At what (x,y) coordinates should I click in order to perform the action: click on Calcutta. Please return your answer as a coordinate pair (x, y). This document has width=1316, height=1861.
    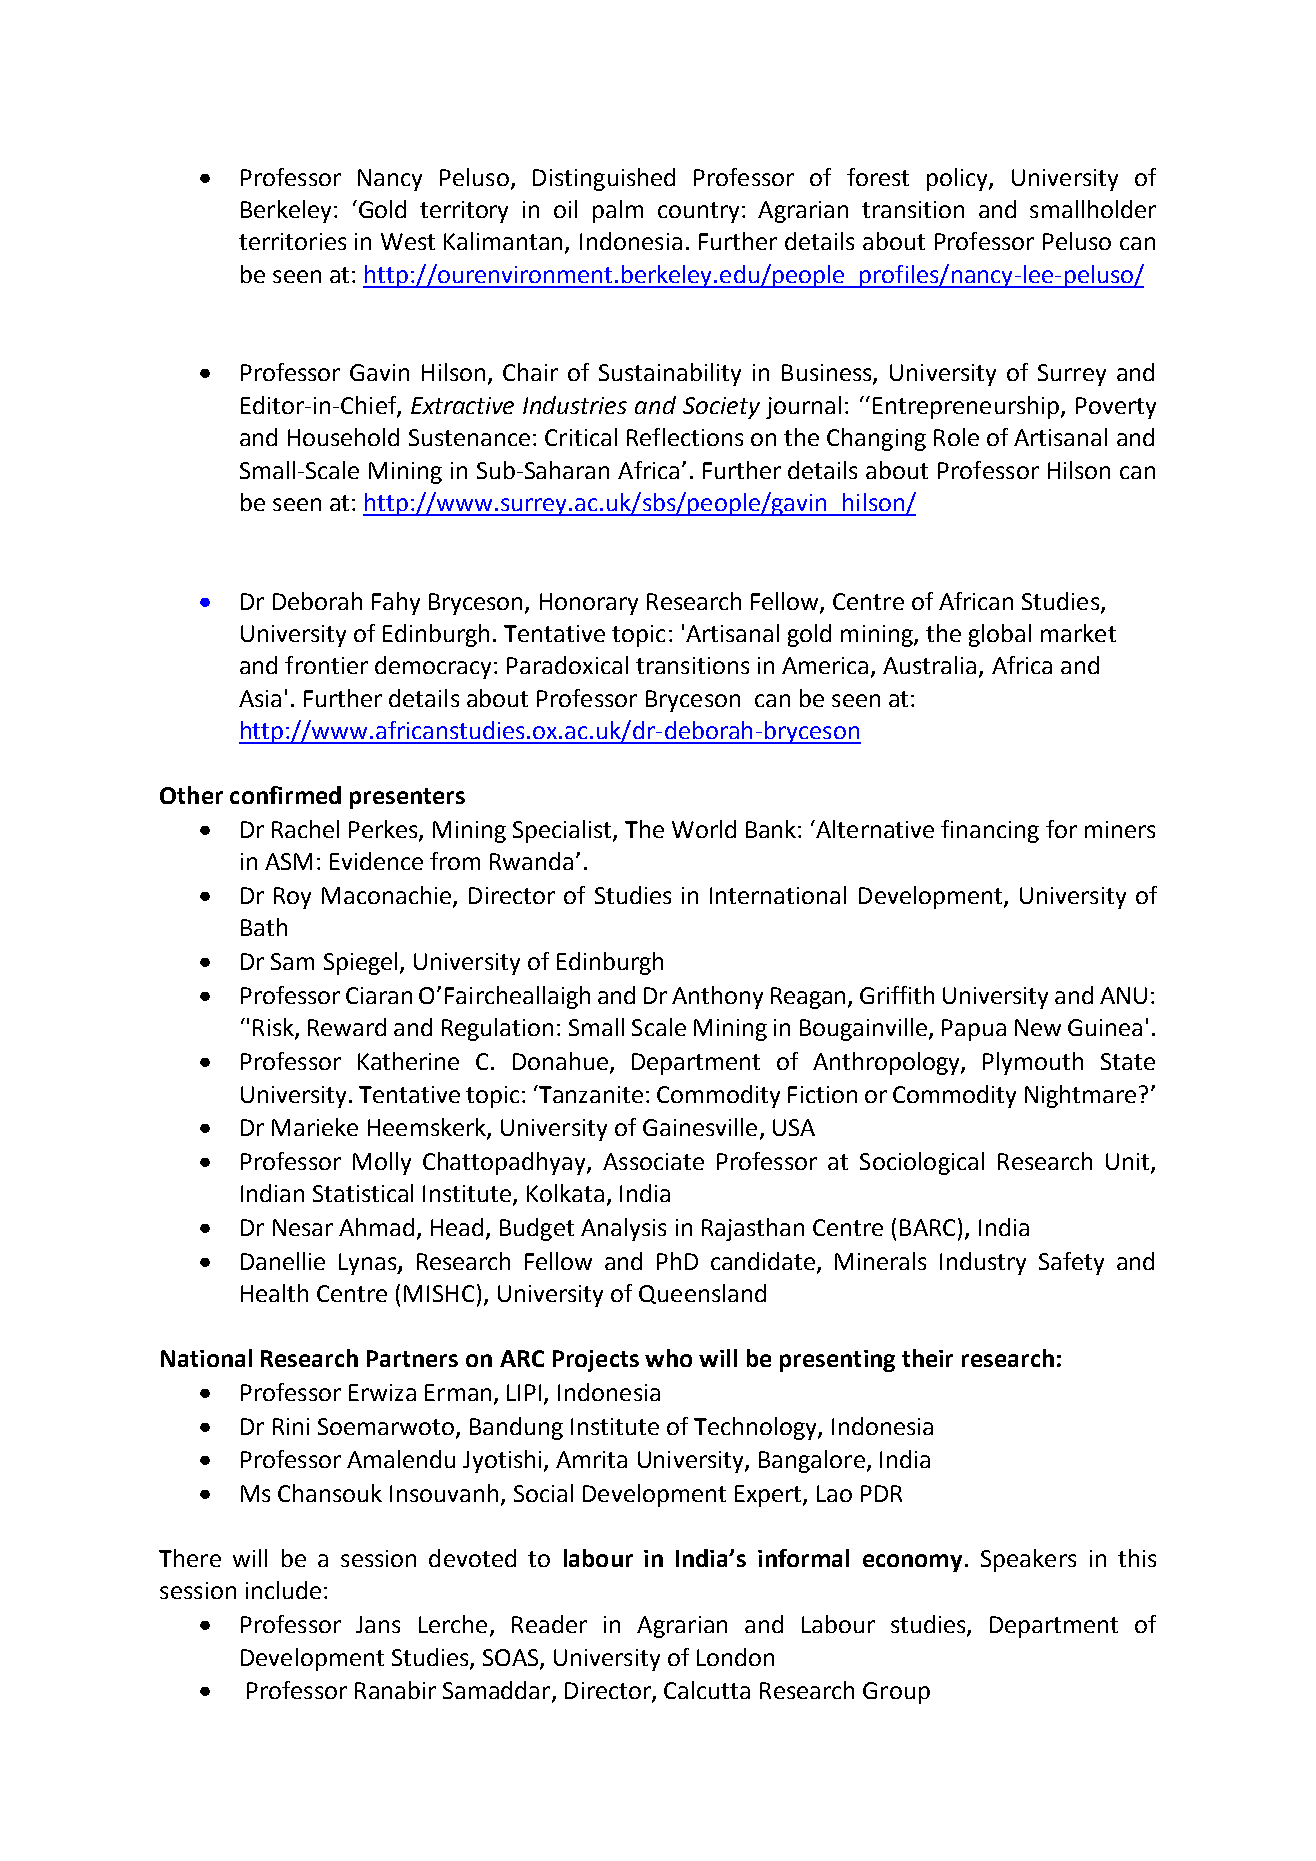
    Looking at the image, I should click on (707, 1690).
